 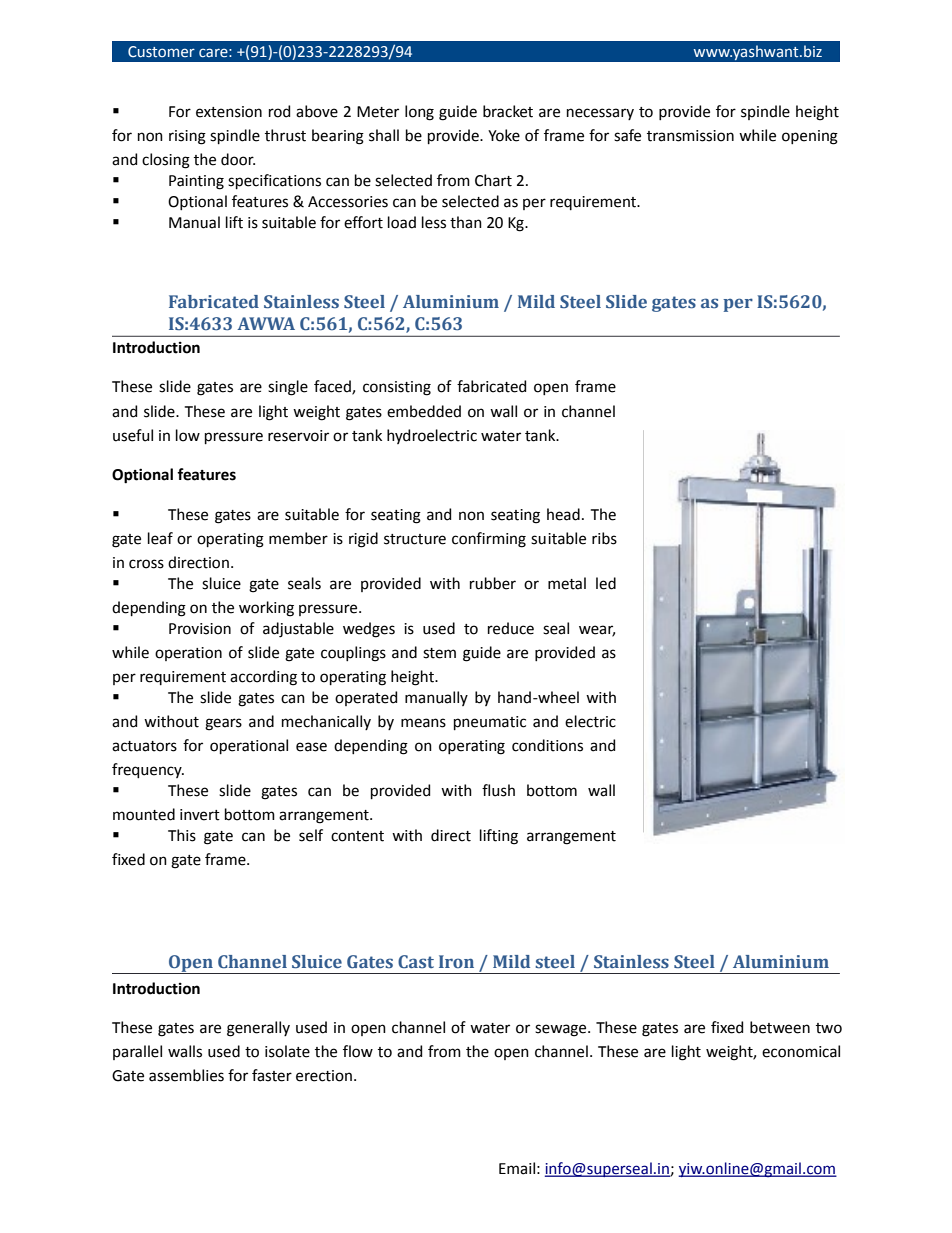 I want to click on generally, so click(x=258, y=1029).
